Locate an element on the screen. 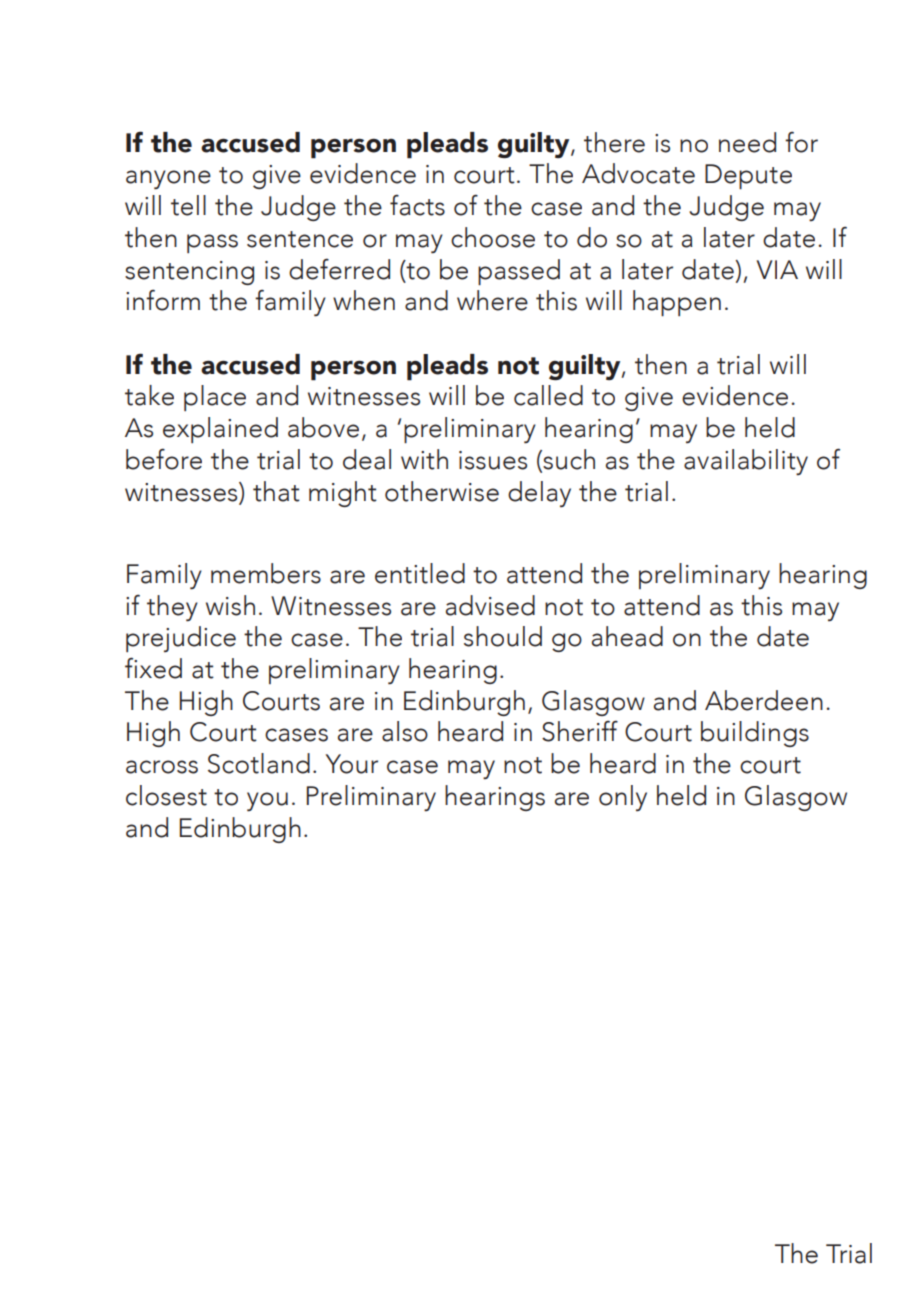 This screenshot has width=924, height=1311. called is located at coordinates (548, 395).
